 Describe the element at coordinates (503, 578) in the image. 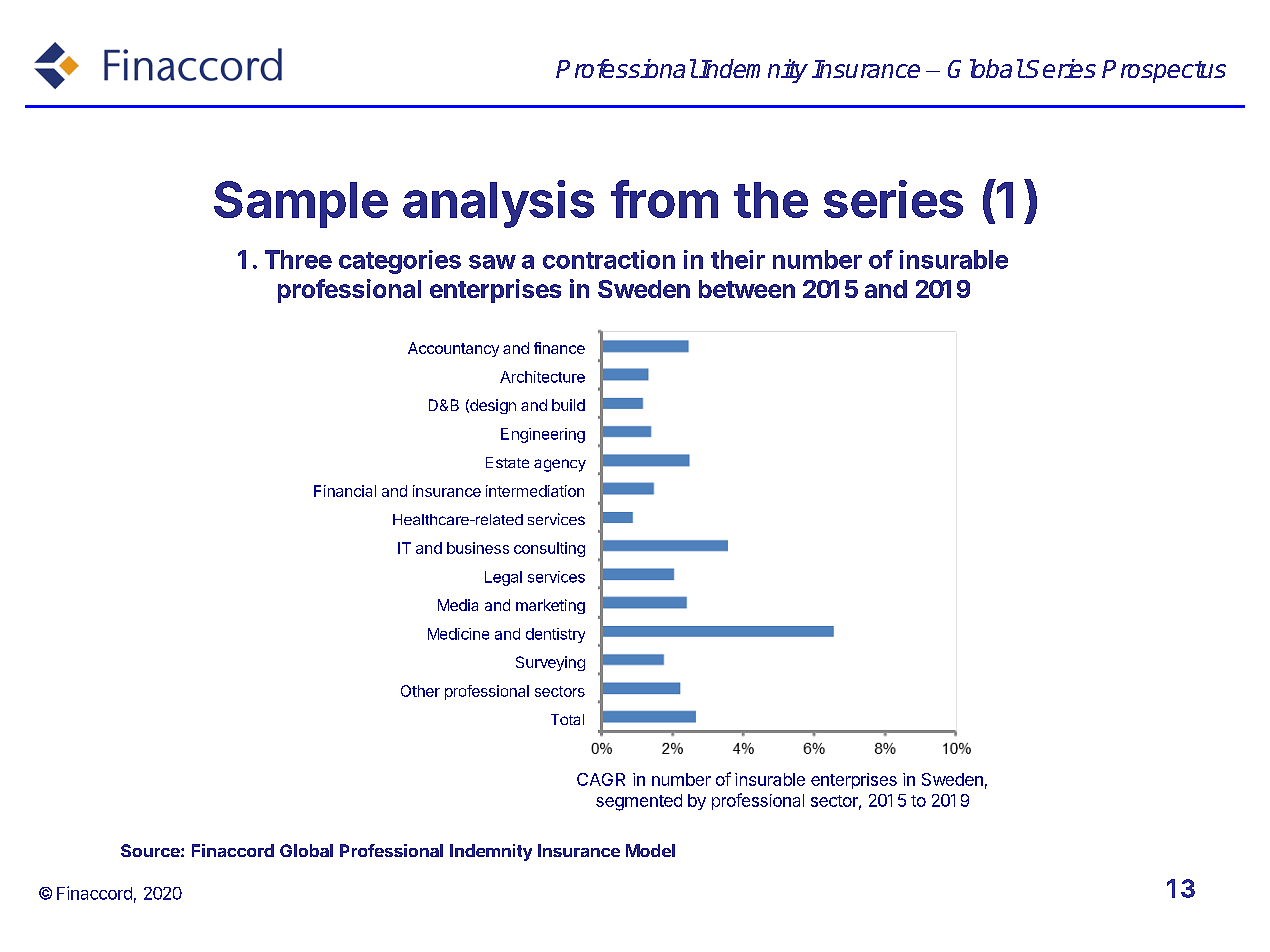

I see `Legal` at that location.
